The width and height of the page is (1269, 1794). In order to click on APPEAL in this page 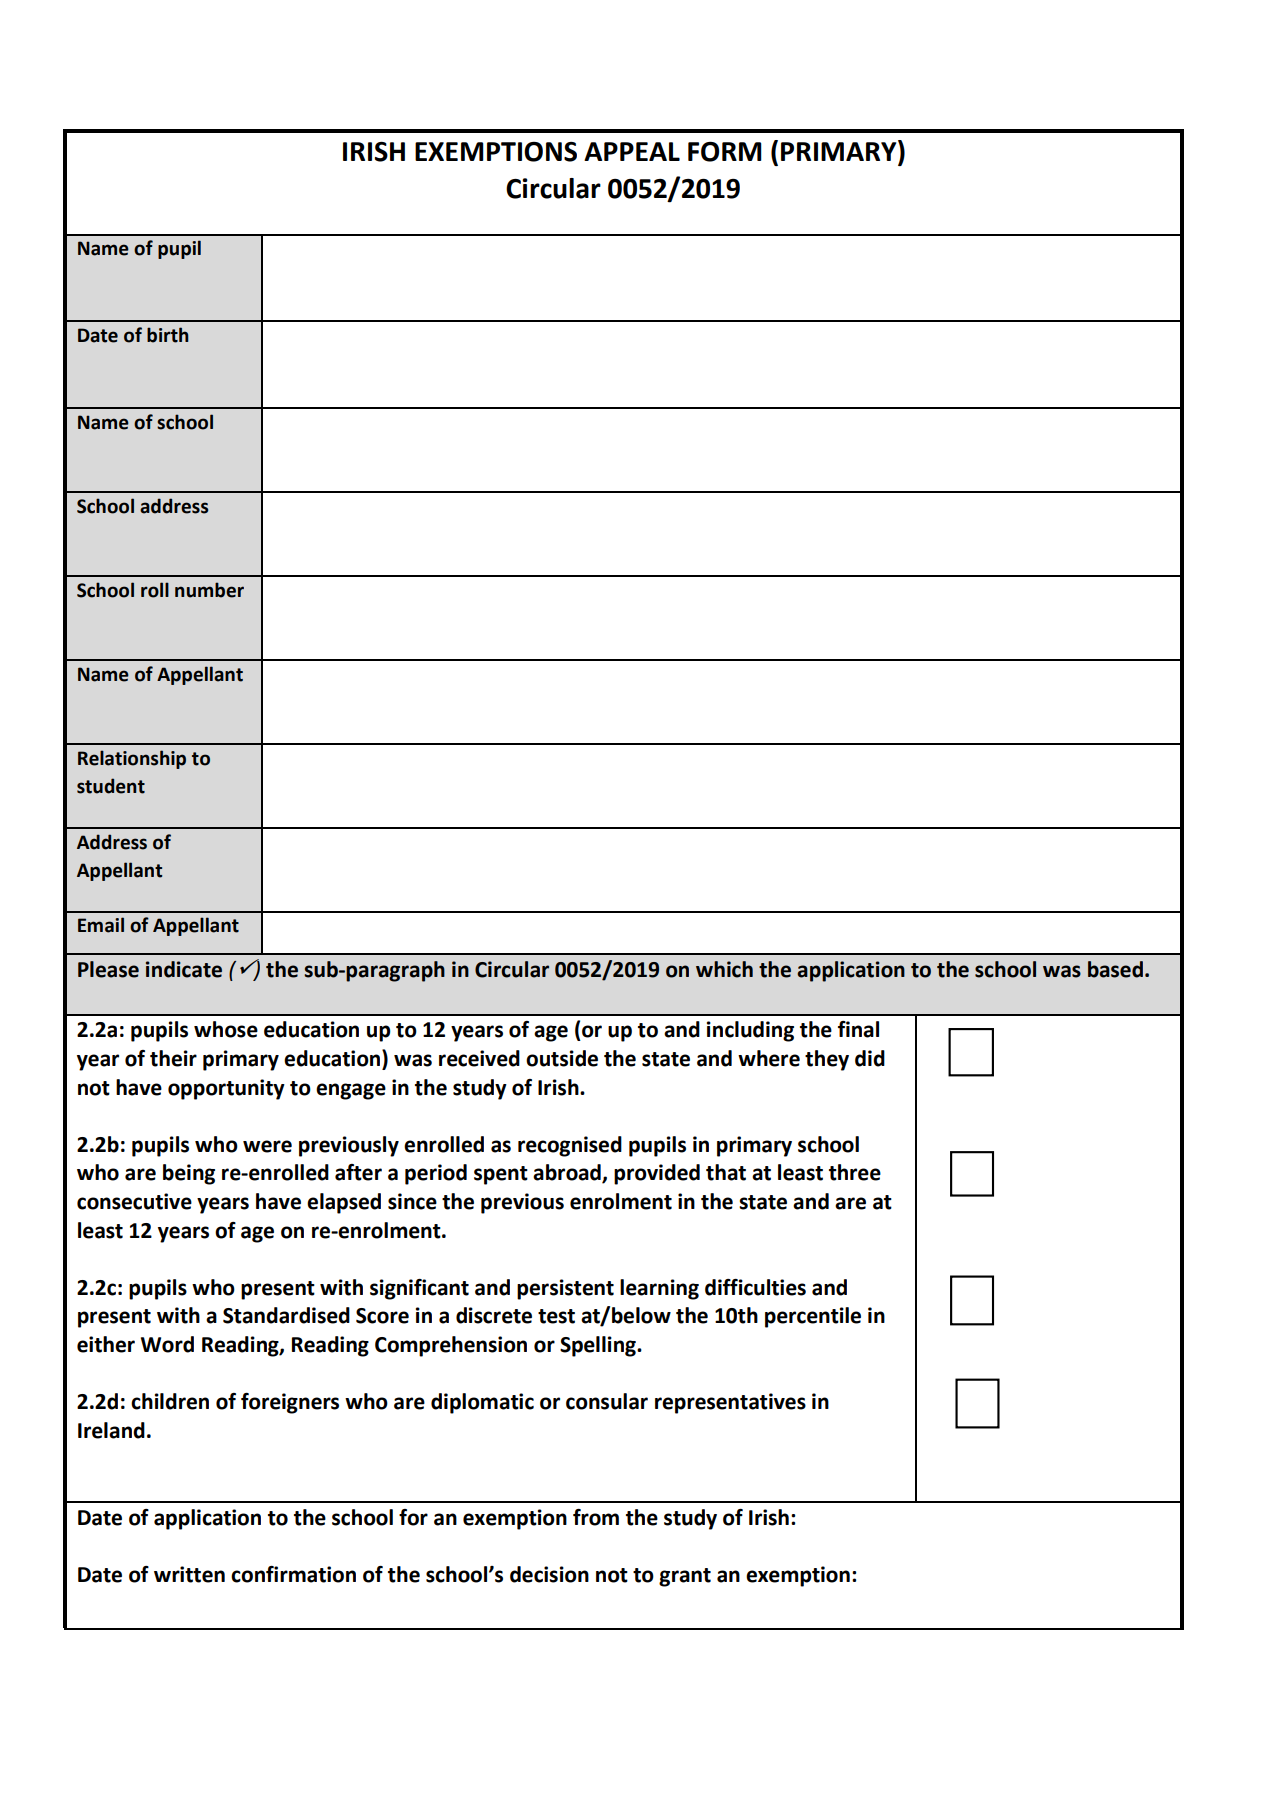, I will do `click(632, 151)`.
